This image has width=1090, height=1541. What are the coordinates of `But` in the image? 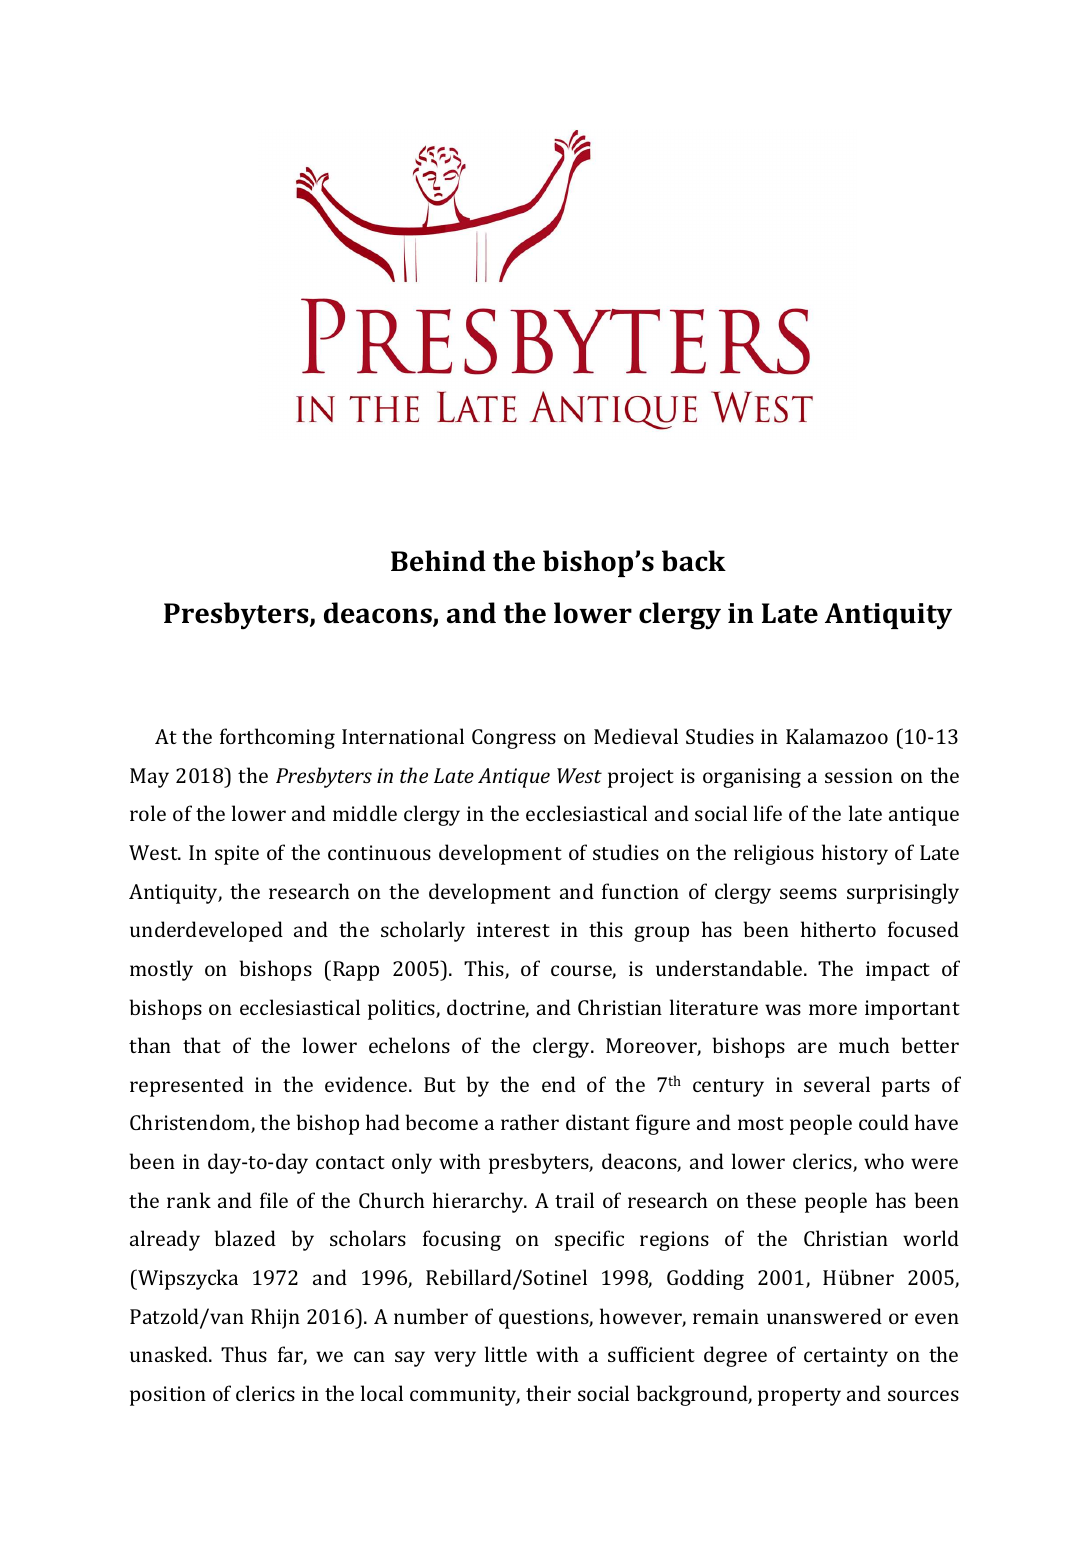 It's located at (440, 1084).
